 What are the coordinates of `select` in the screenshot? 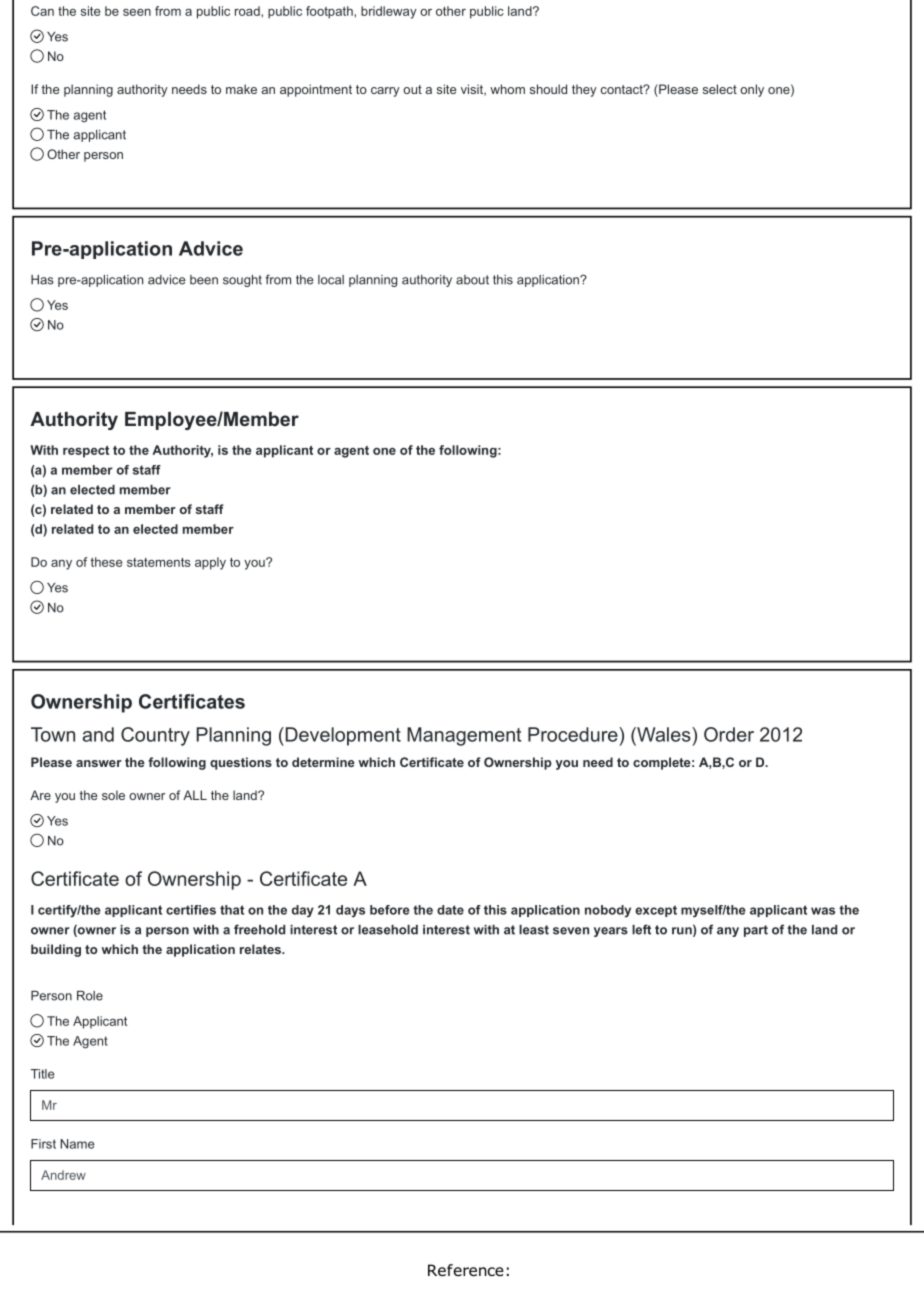 It's located at (720, 89).
